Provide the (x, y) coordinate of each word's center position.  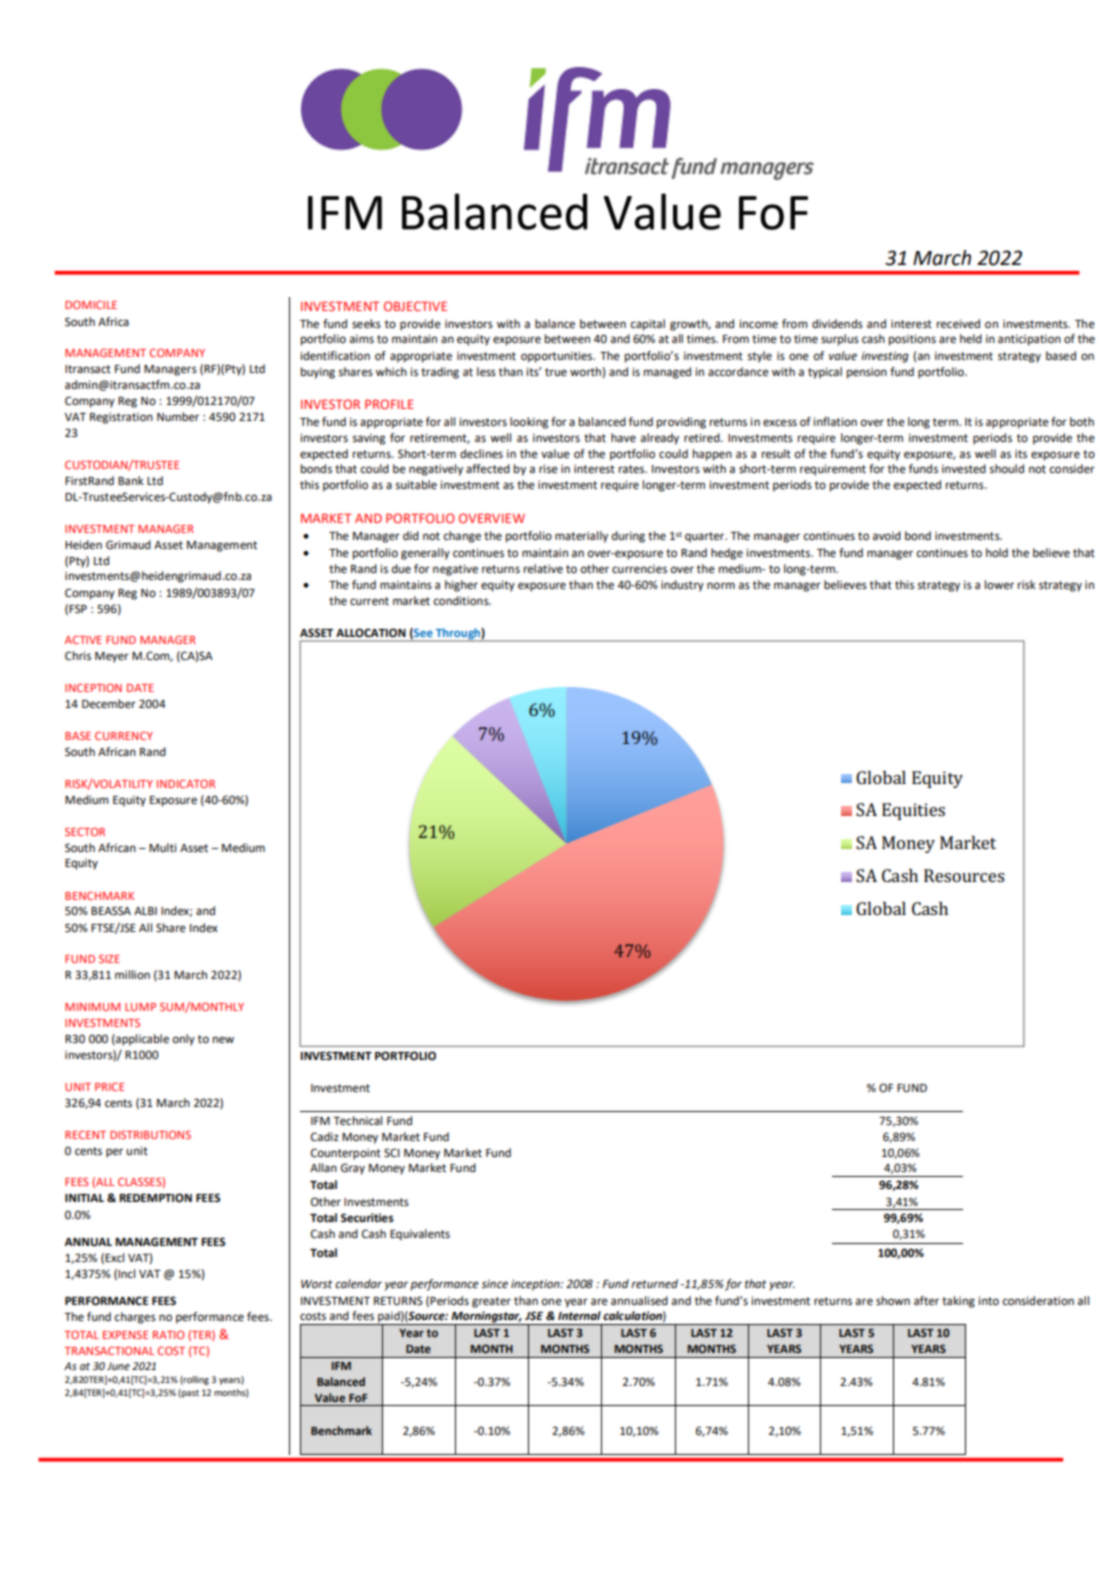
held (971, 339)
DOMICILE (91, 304)
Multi (162, 848)
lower (999, 585)
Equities (913, 811)
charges (135, 1318)
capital (648, 325)
